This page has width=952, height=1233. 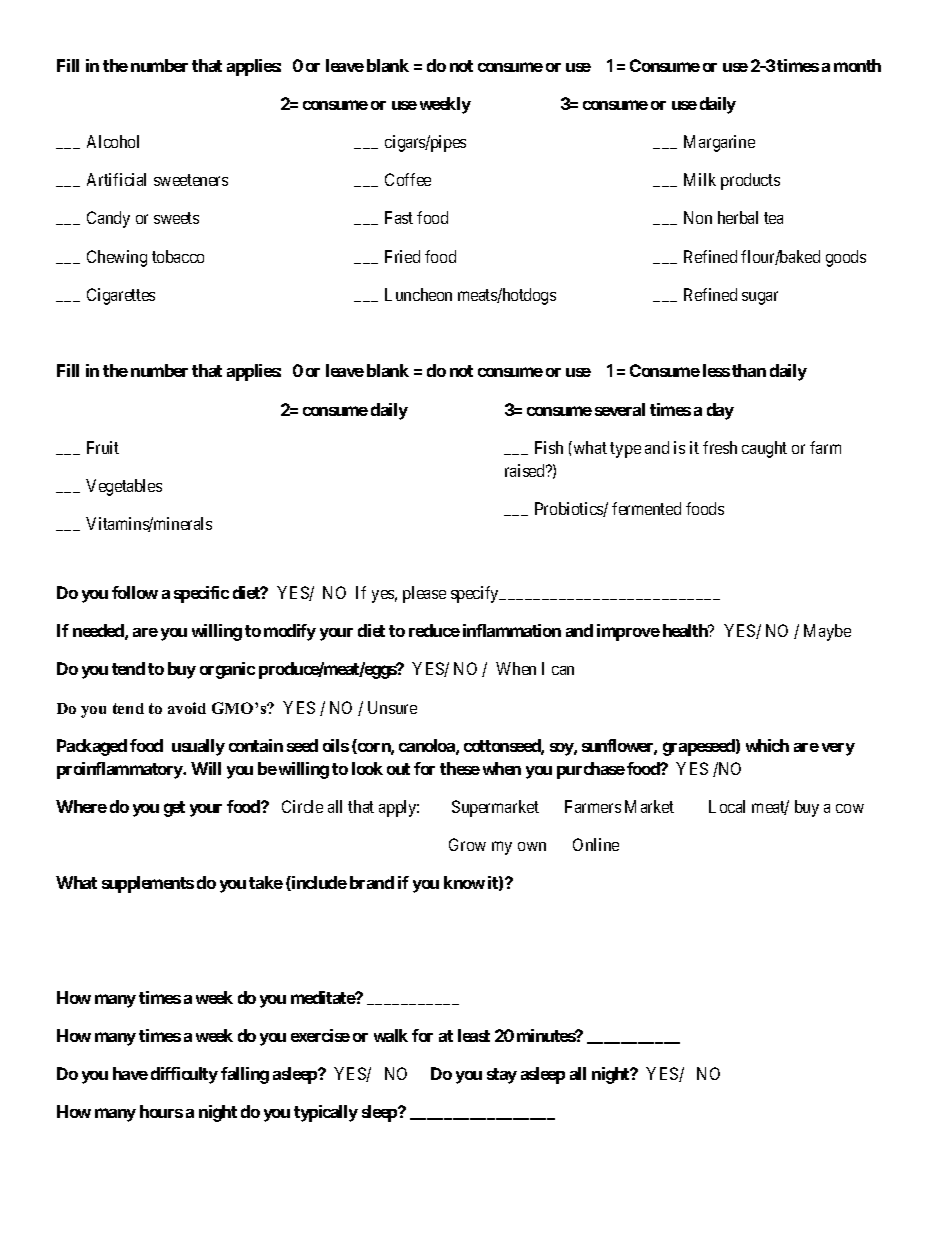 I want to click on Maybe, so click(x=827, y=632).
